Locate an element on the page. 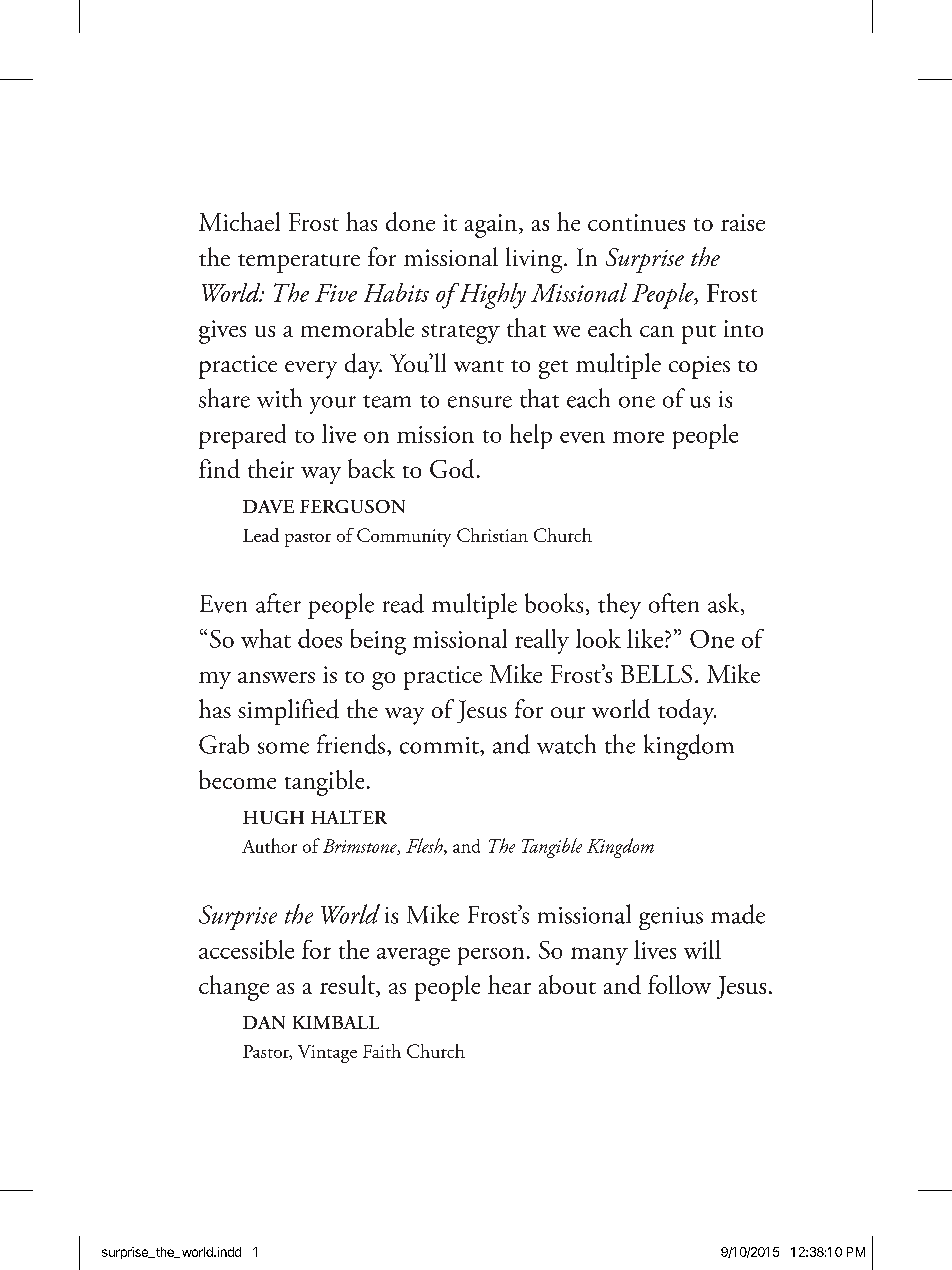 The height and width of the image is (1270, 952). temperature is located at coordinates (299, 263).
